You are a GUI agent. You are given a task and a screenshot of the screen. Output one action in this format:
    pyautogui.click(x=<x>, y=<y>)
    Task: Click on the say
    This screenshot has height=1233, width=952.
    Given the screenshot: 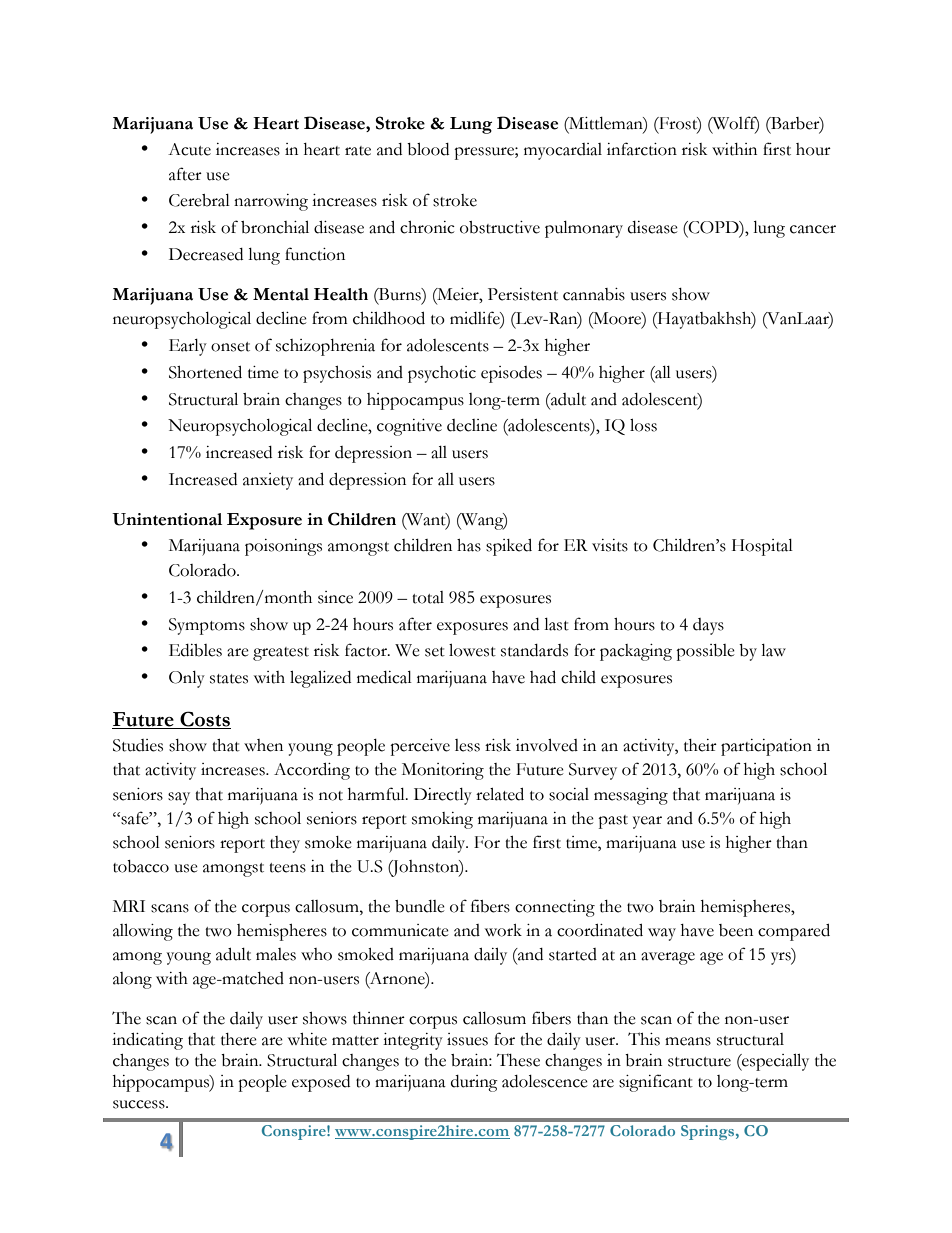 What is the action you would take?
    pyautogui.click(x=179, y=798)
